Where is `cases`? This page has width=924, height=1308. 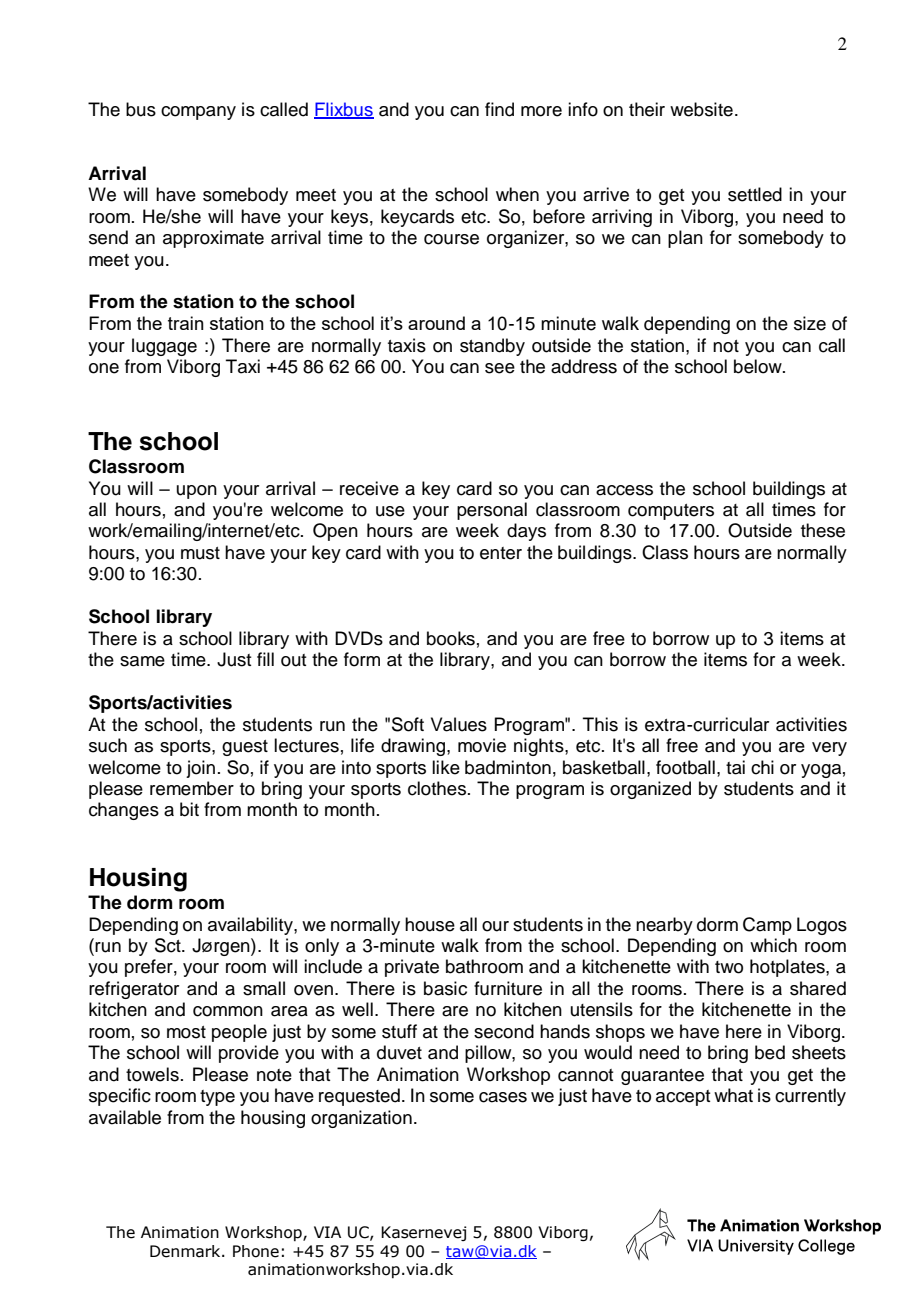 cases is located at coordinates (503, 1097).
